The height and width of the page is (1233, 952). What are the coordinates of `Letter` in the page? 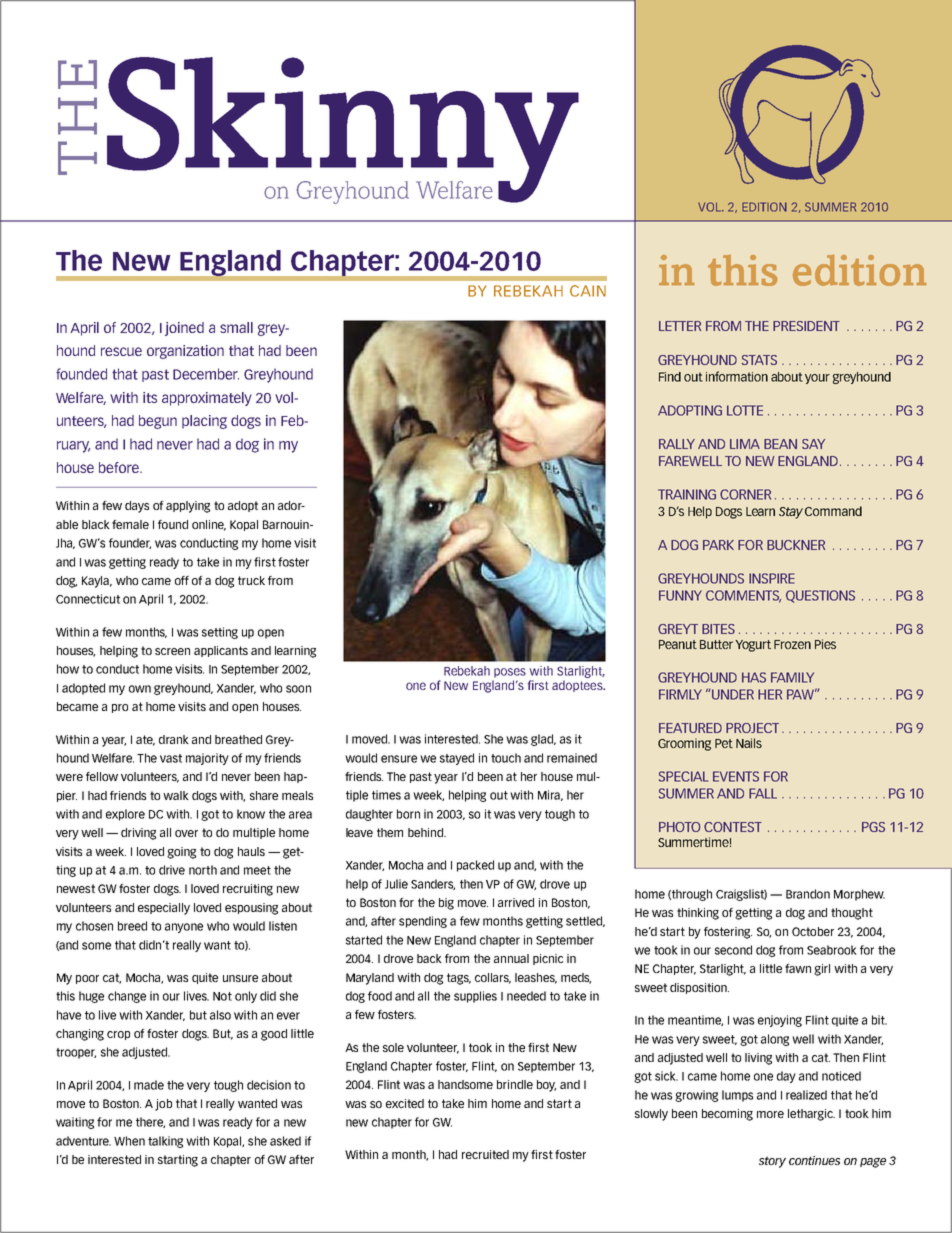 It's located at (680, 326).
